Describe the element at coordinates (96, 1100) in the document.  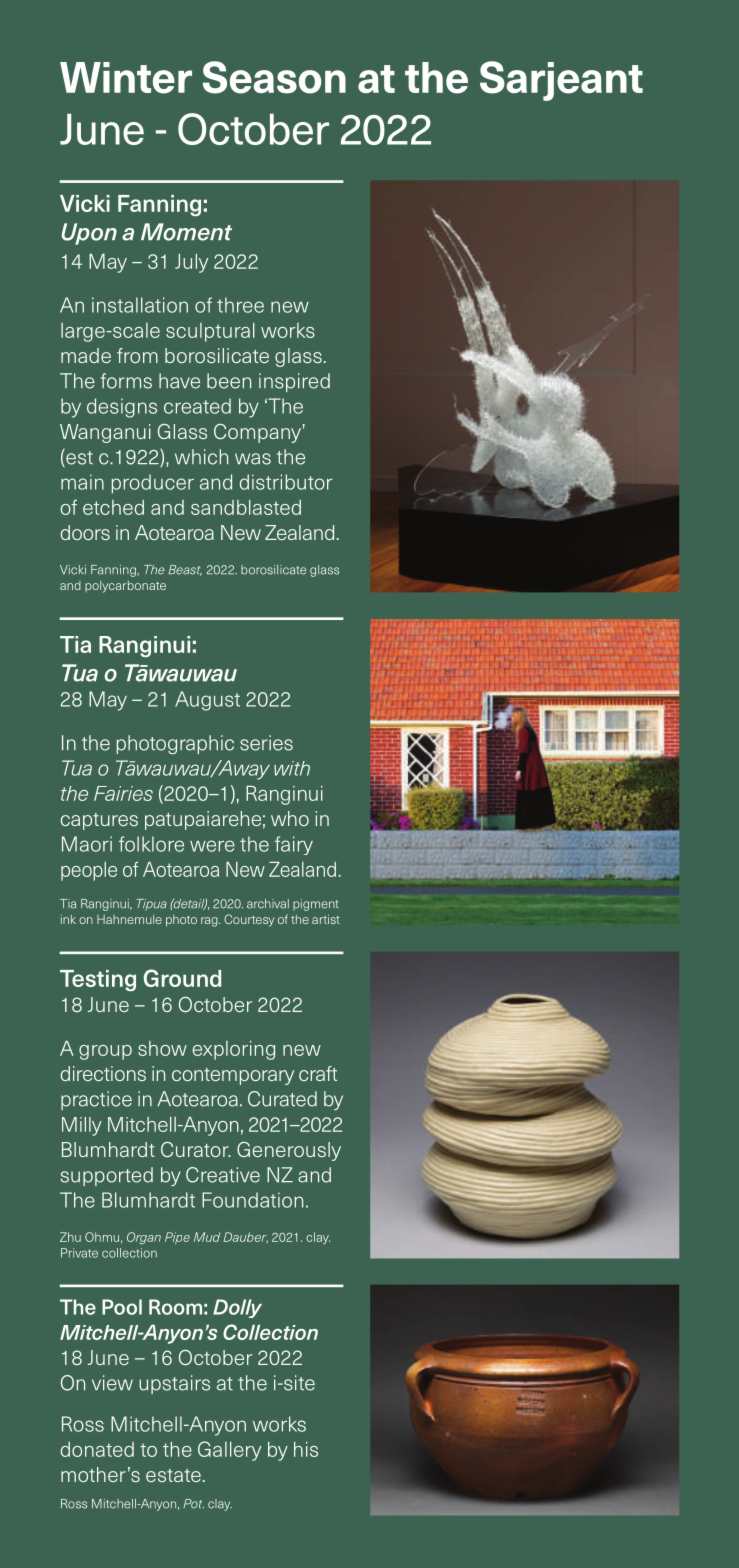
I see `practice` at that location.
